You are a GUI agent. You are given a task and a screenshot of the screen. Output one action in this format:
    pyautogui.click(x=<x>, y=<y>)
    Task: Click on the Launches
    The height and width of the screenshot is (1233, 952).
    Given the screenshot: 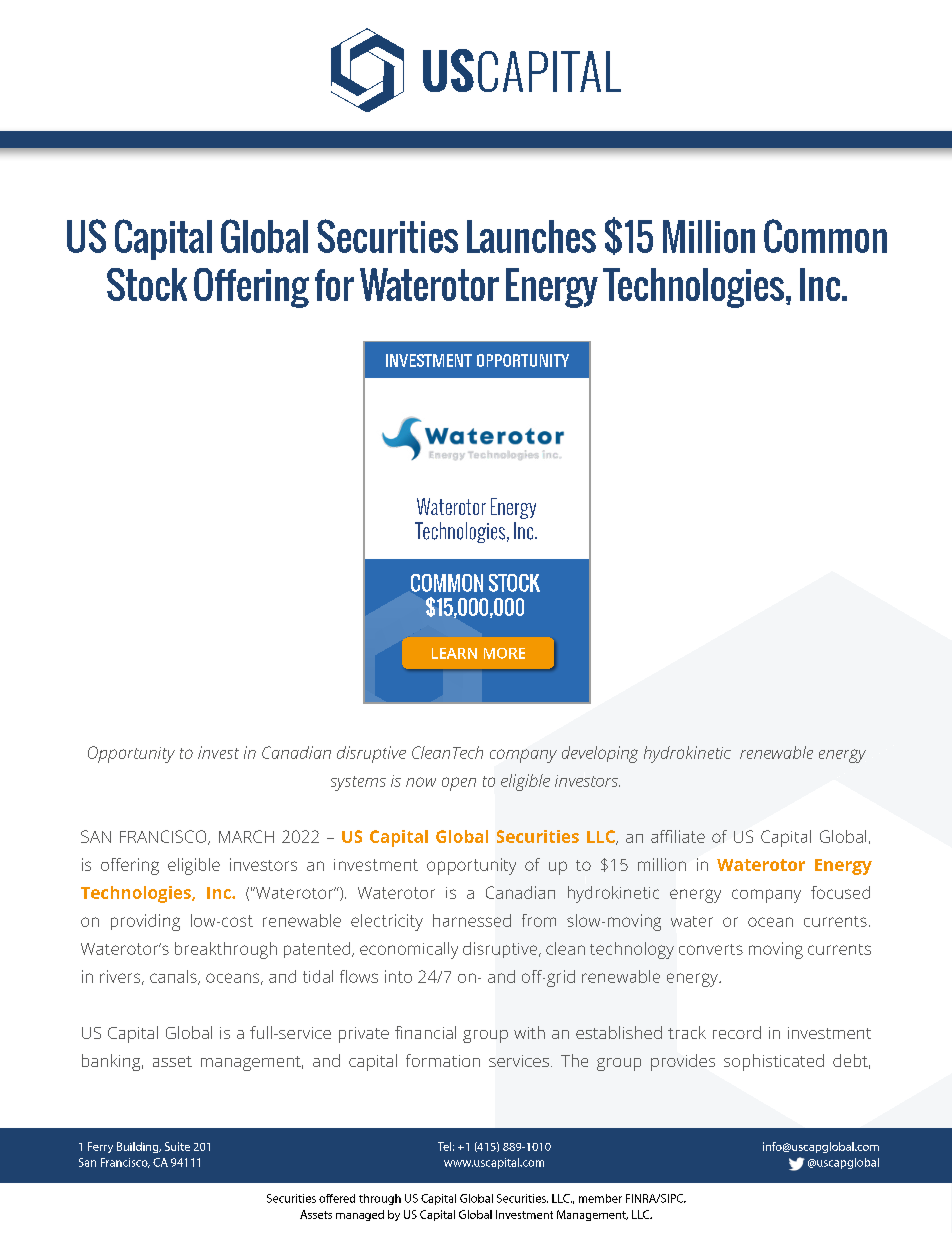 What is the action you would take?
    pyautogui.click(x=531, y=236)
